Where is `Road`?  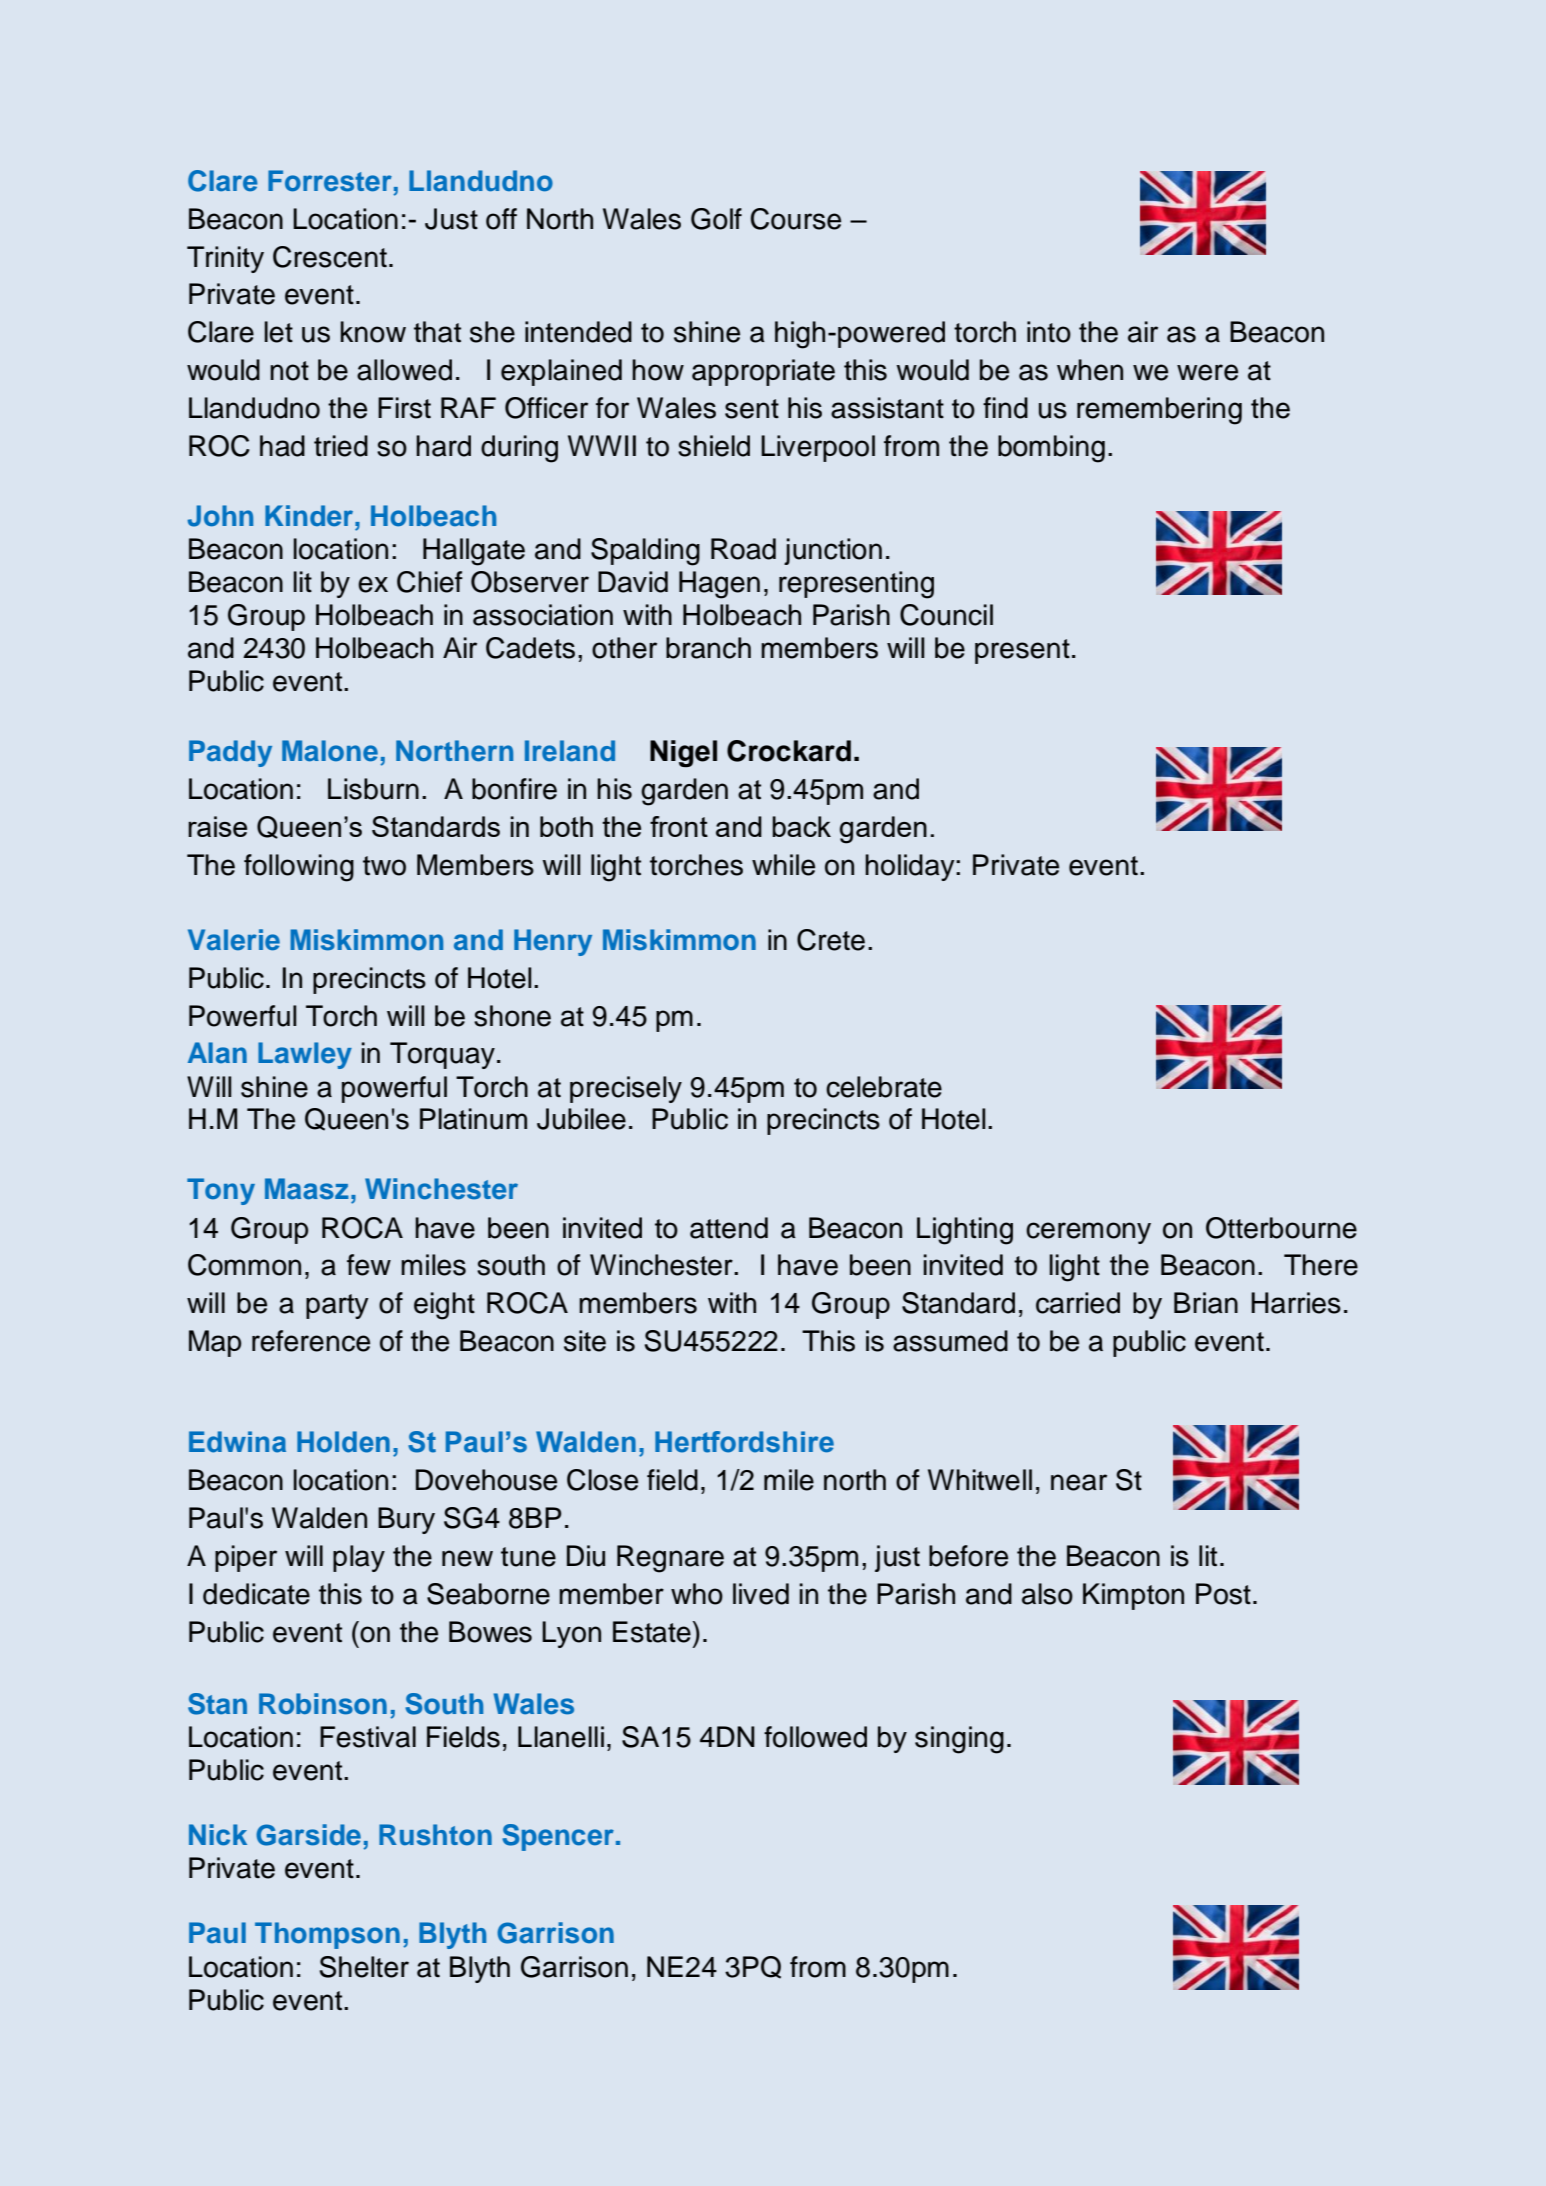 Road is located at coordinates (743, 549).
